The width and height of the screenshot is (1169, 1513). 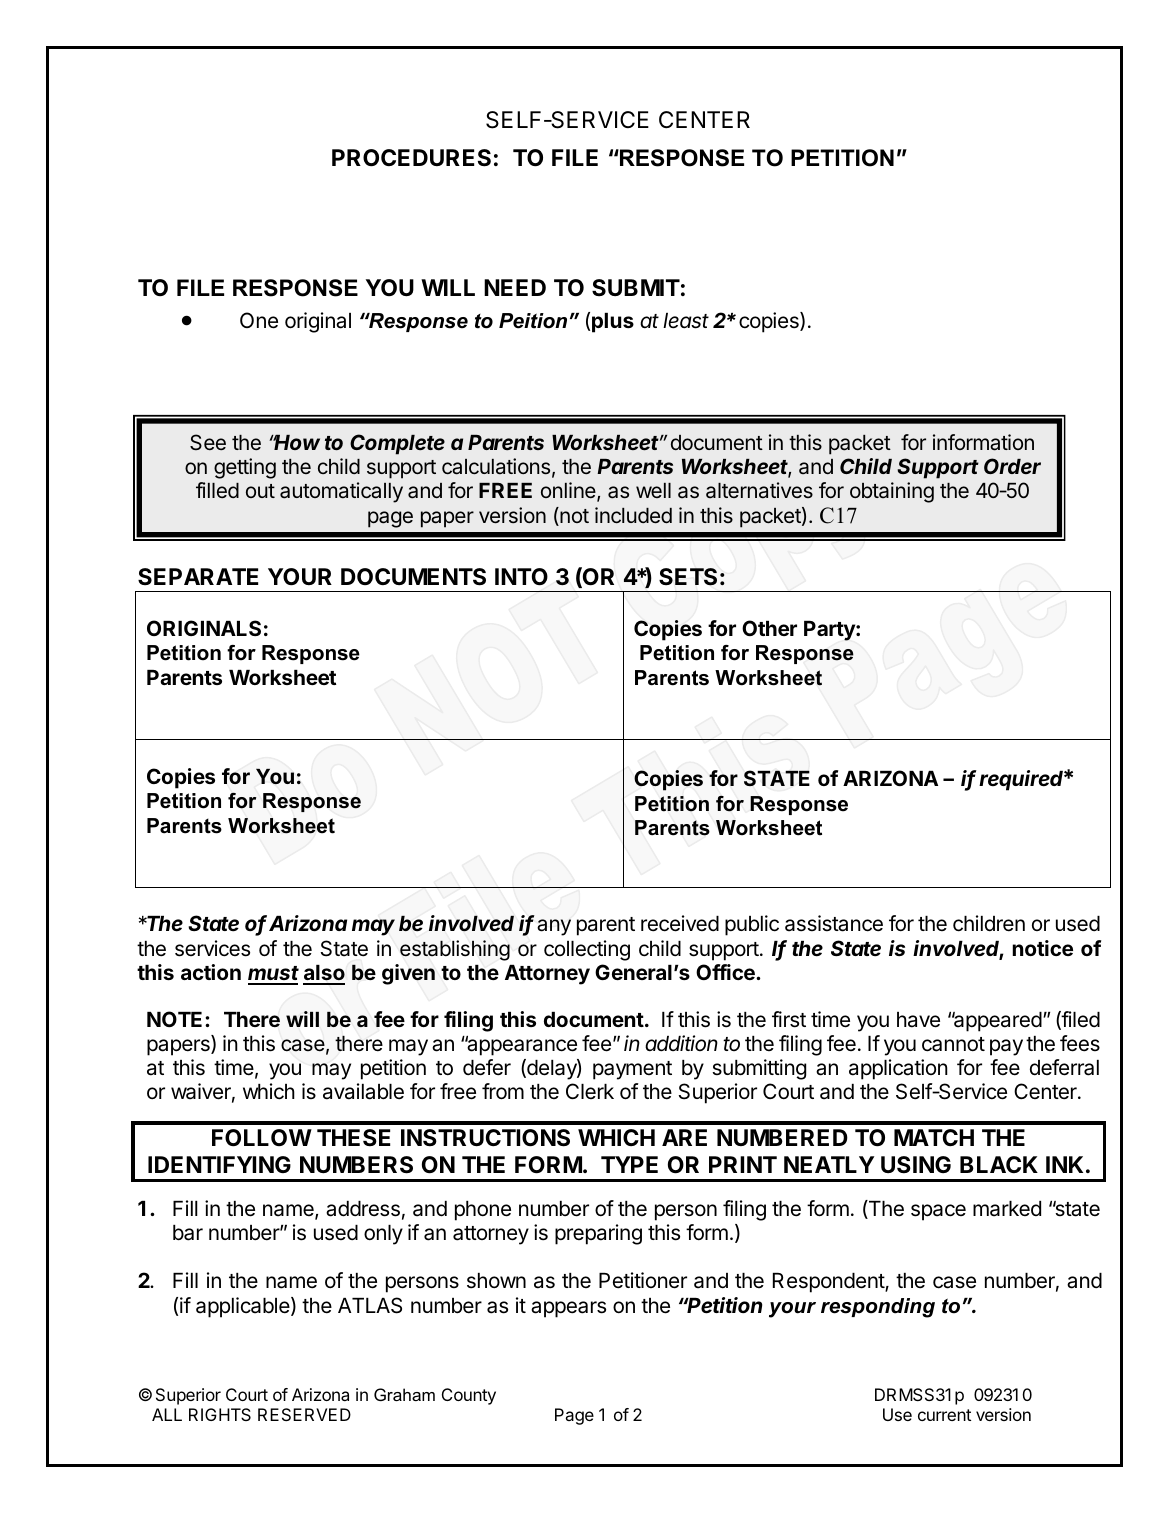 I want to click on RESERVED, so click(x=304, y=1414).
